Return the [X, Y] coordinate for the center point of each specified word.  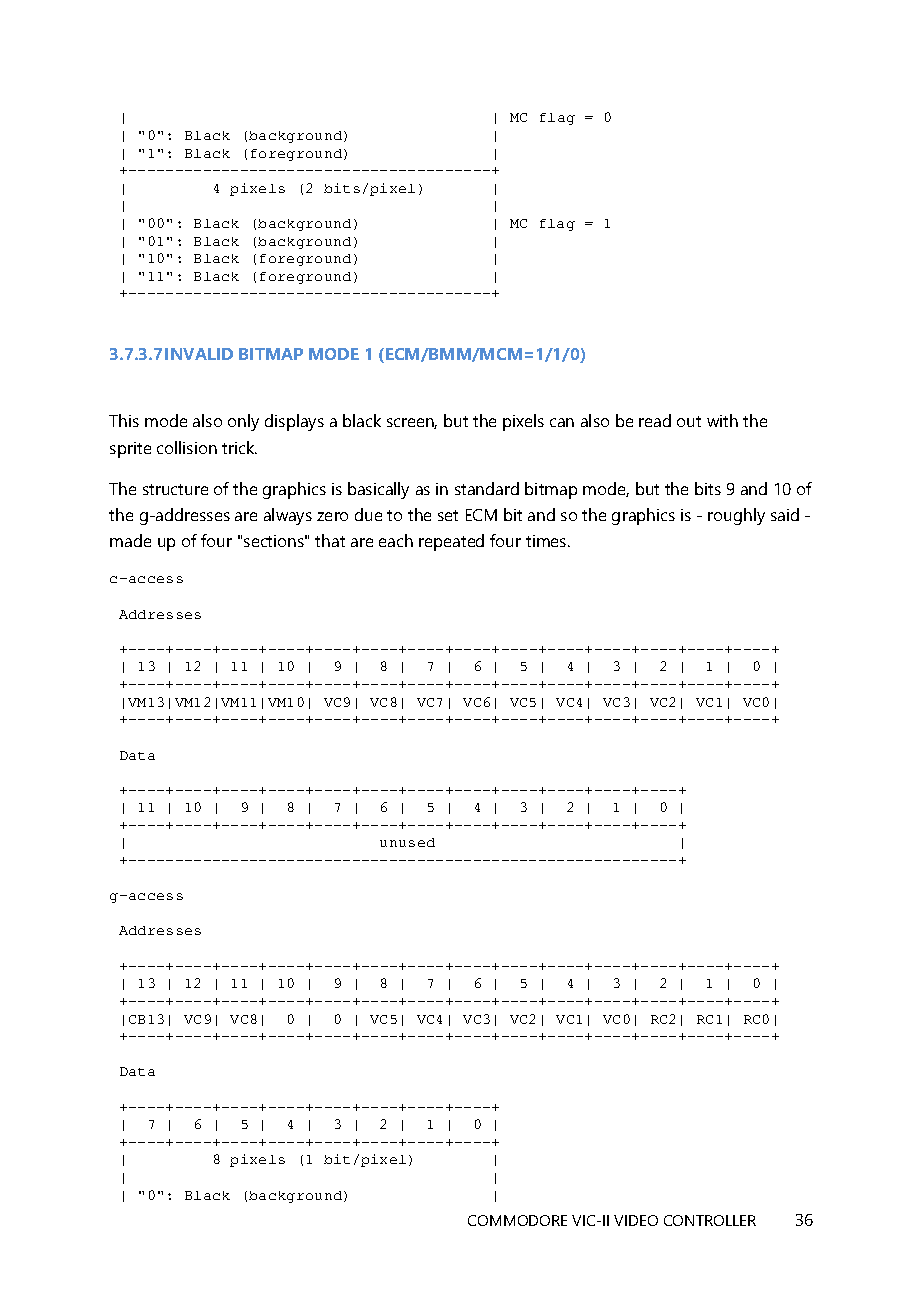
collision [187, 447]
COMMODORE [517, 1220]
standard [487, 488]
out [689, 421]
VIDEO [636, 1220]
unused [407, 842]
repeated [451, 542]
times [547, 541]
